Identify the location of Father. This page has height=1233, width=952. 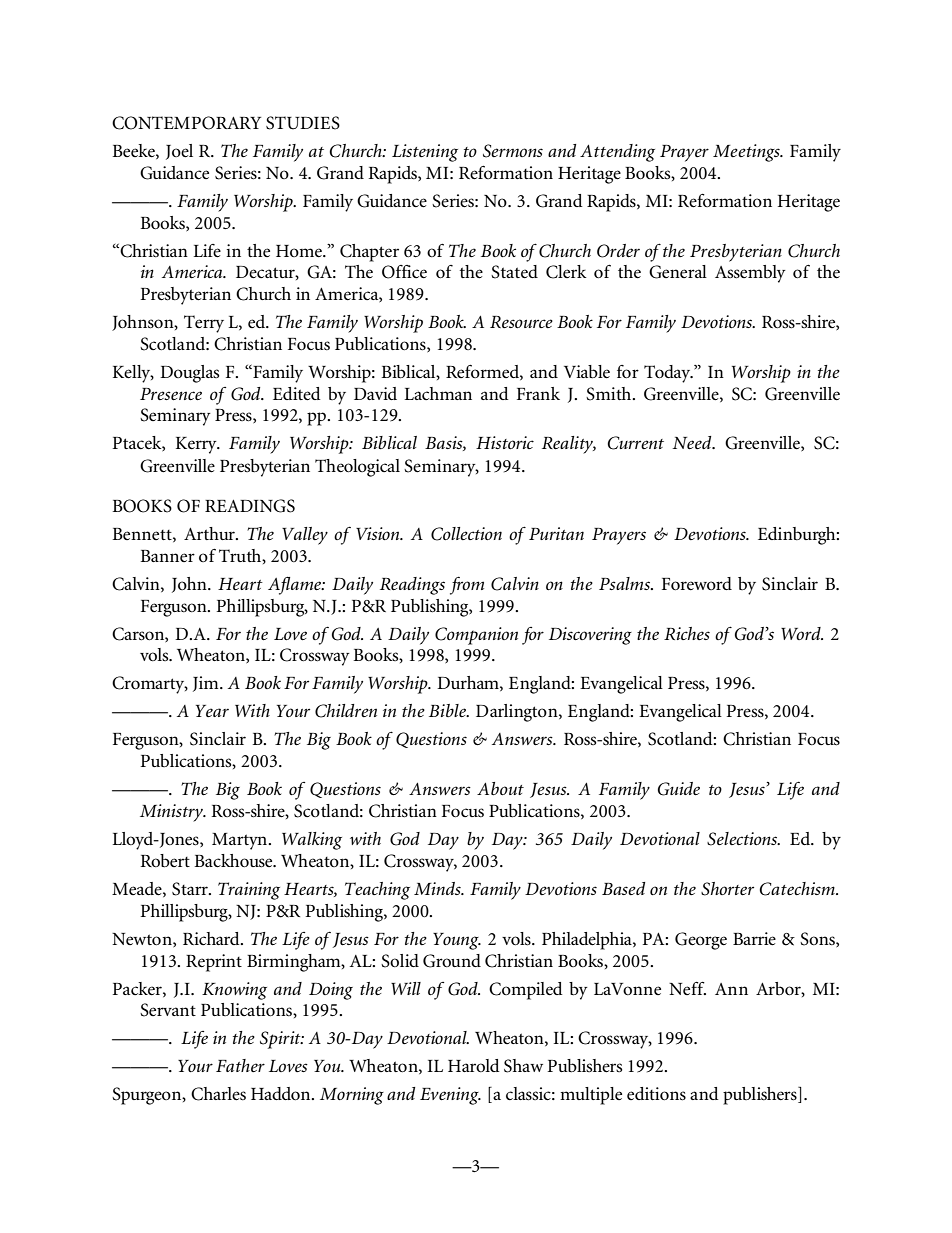
(240, 1065).
